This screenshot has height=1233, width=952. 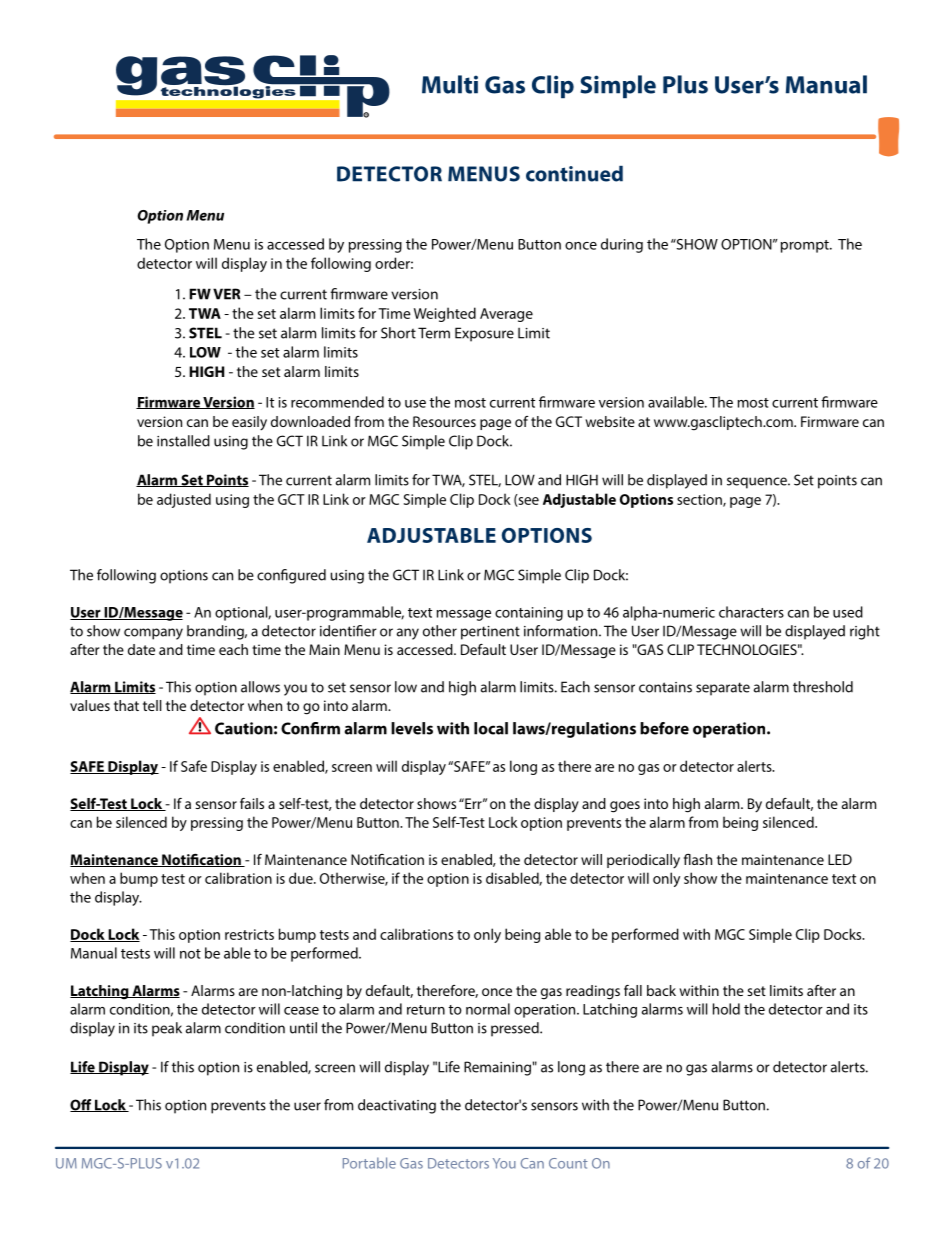 What do you see at coordinates (490, 633) in the screenshot?
I see `pertinent` at bounding box center [490, 633].
